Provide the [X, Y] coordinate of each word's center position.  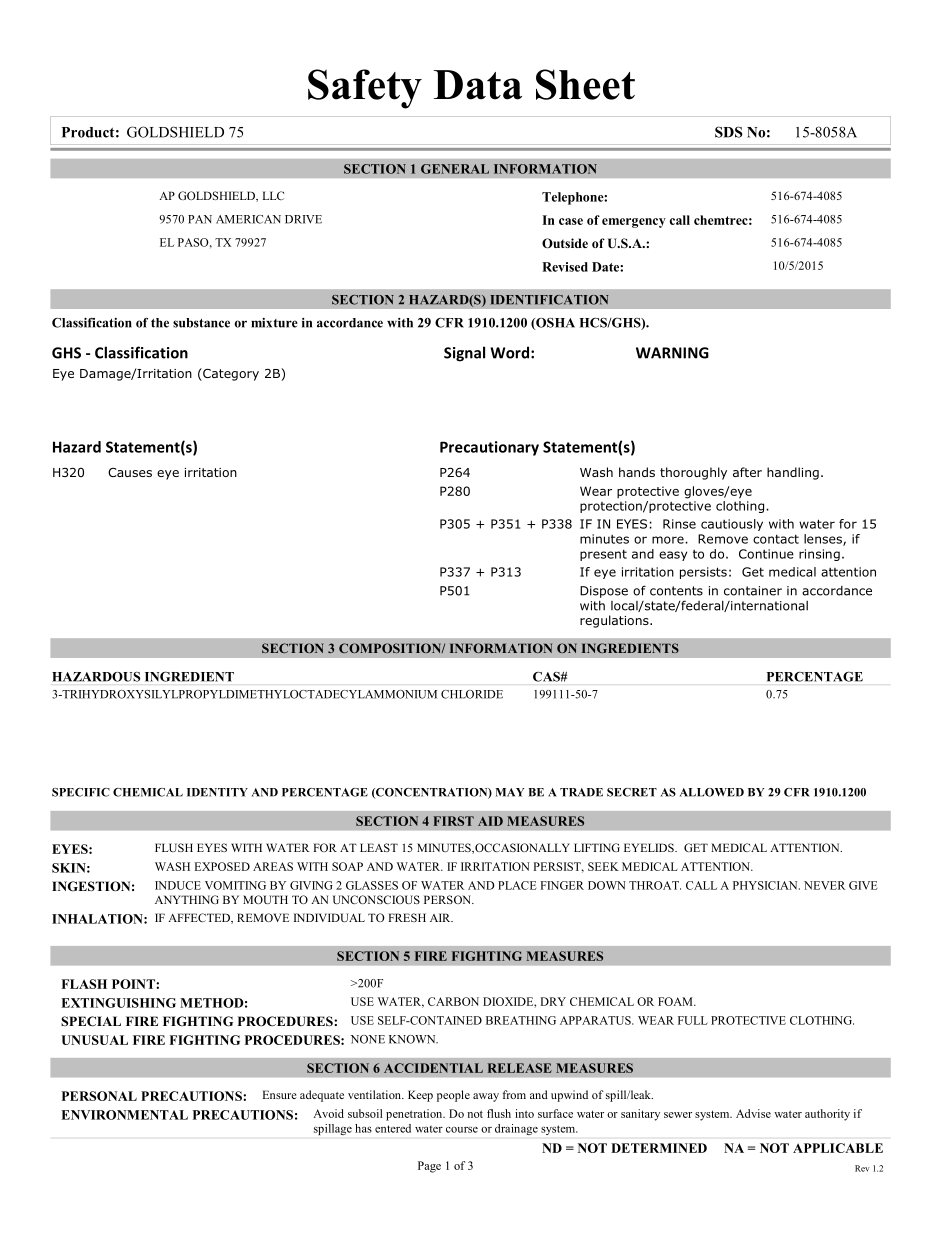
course [462, 1130]
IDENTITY [217, 792]
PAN [200, 219]
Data [478, 85]
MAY [509, 792]
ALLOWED [712, 792]
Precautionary [489, 448]
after [747, 472]
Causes [130, 472]
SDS [729, 132]
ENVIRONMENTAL [124, 1115]
